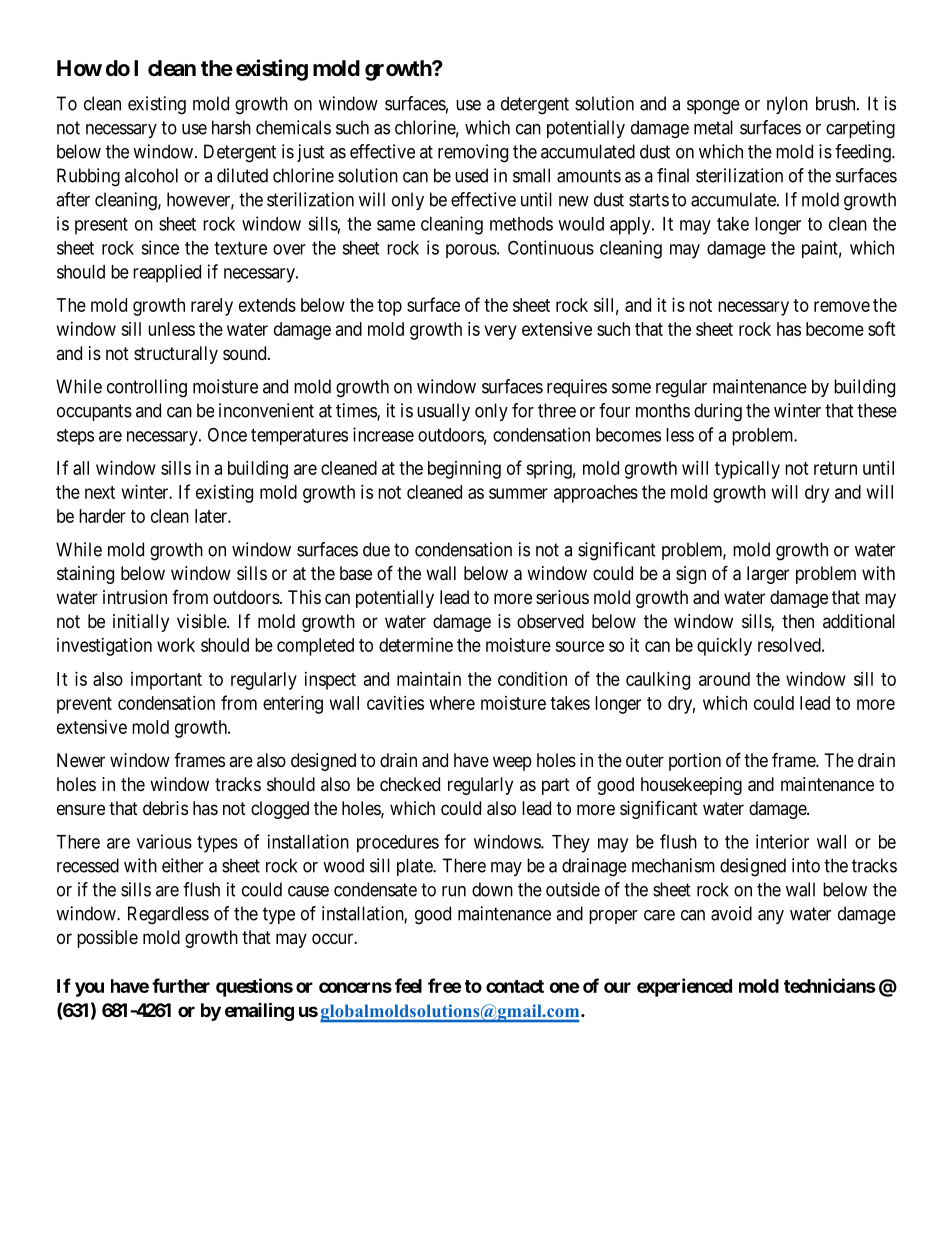  What do you see at coordinates (135, 597) in the screenshot?
I see `intrusion` at bounding box center [135, 597].
